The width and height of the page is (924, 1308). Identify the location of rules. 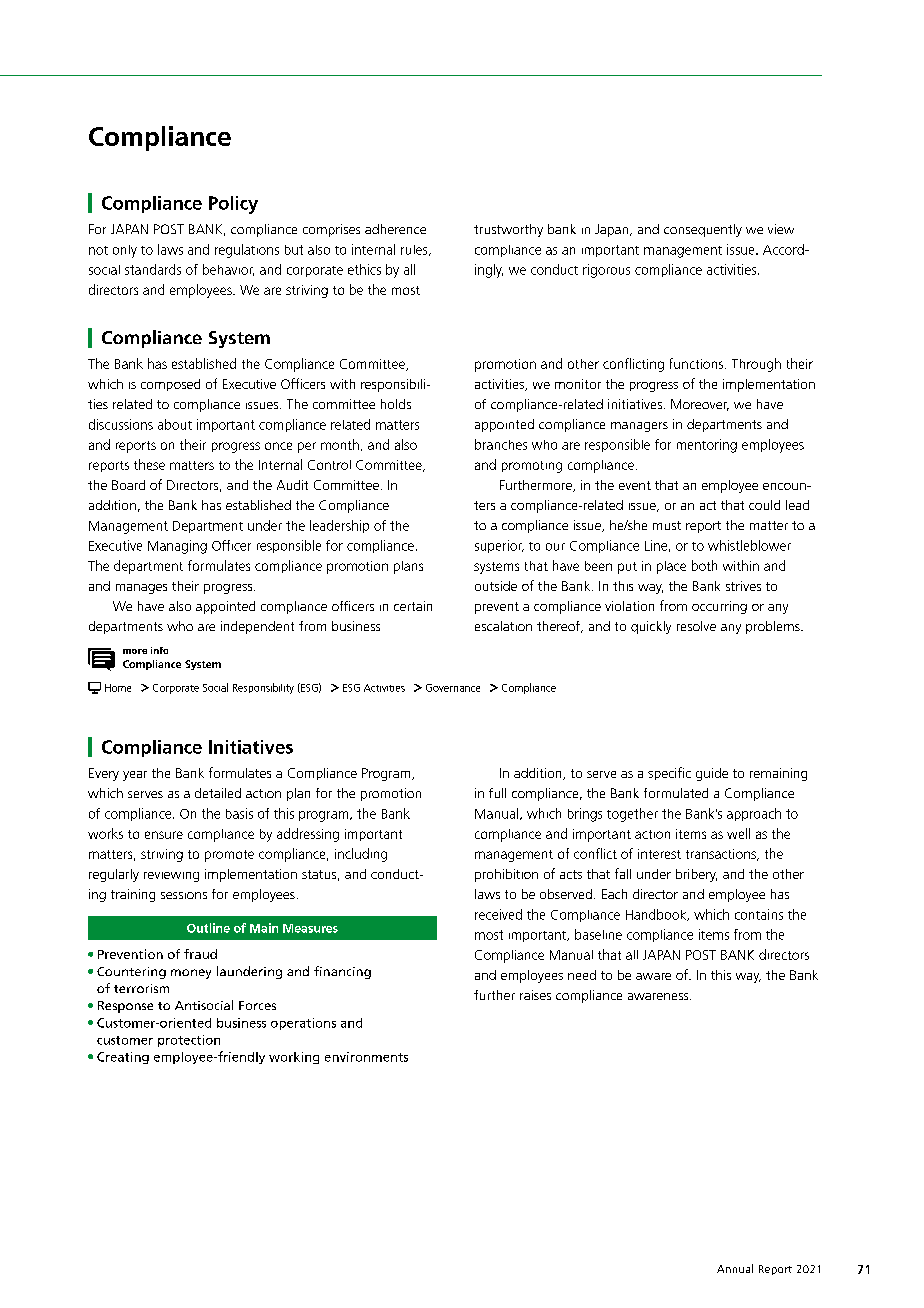
(415, 250).
